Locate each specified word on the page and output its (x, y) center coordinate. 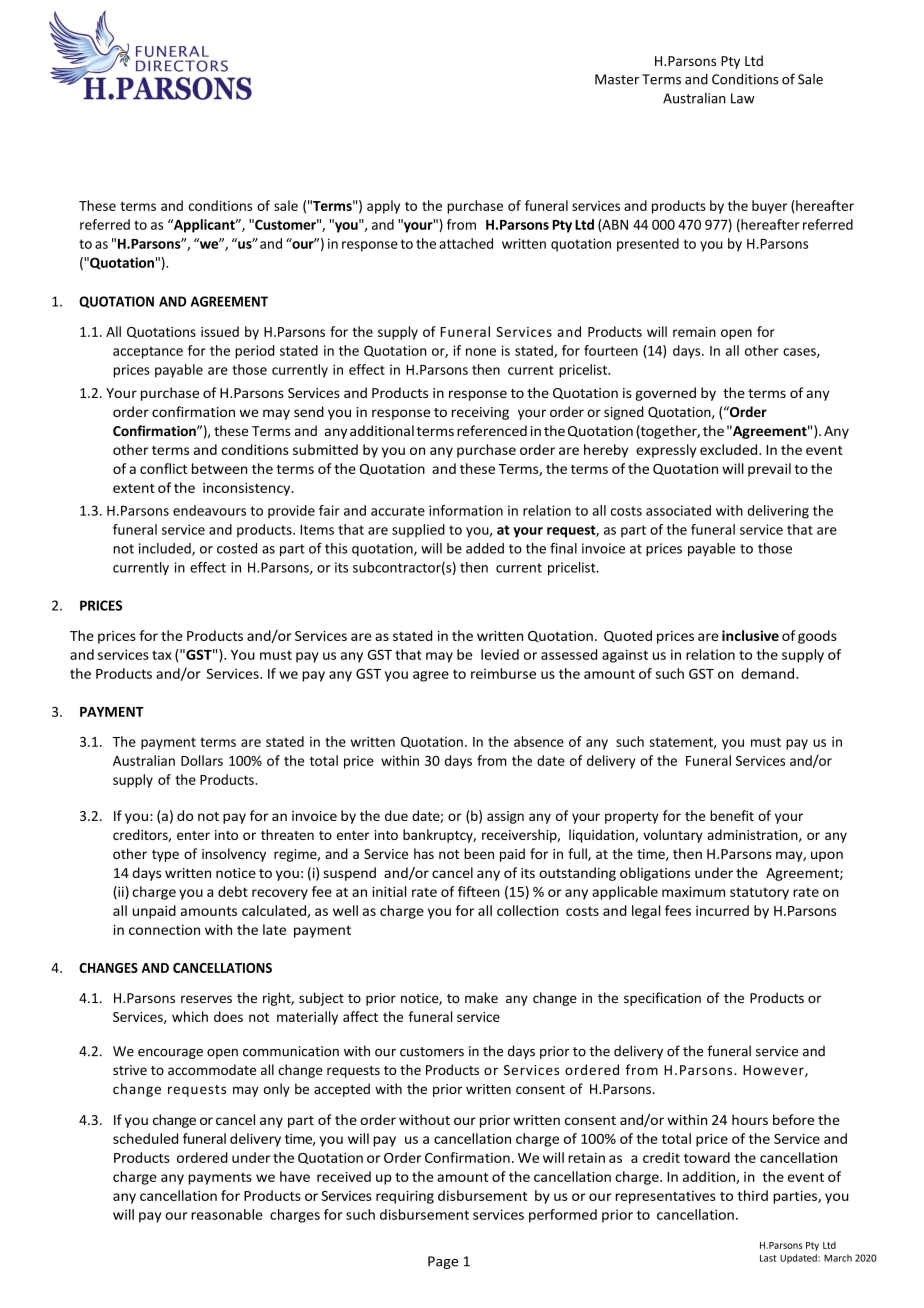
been (479, 853)
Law (743, 98)
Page (443, 1262)
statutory (759, 893)
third (752, 1195)
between (219, 468)
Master (617, 79)
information (466, 510)
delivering (778, 512)
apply (383, 207)
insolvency (234, 855)
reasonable (227, 1214)
